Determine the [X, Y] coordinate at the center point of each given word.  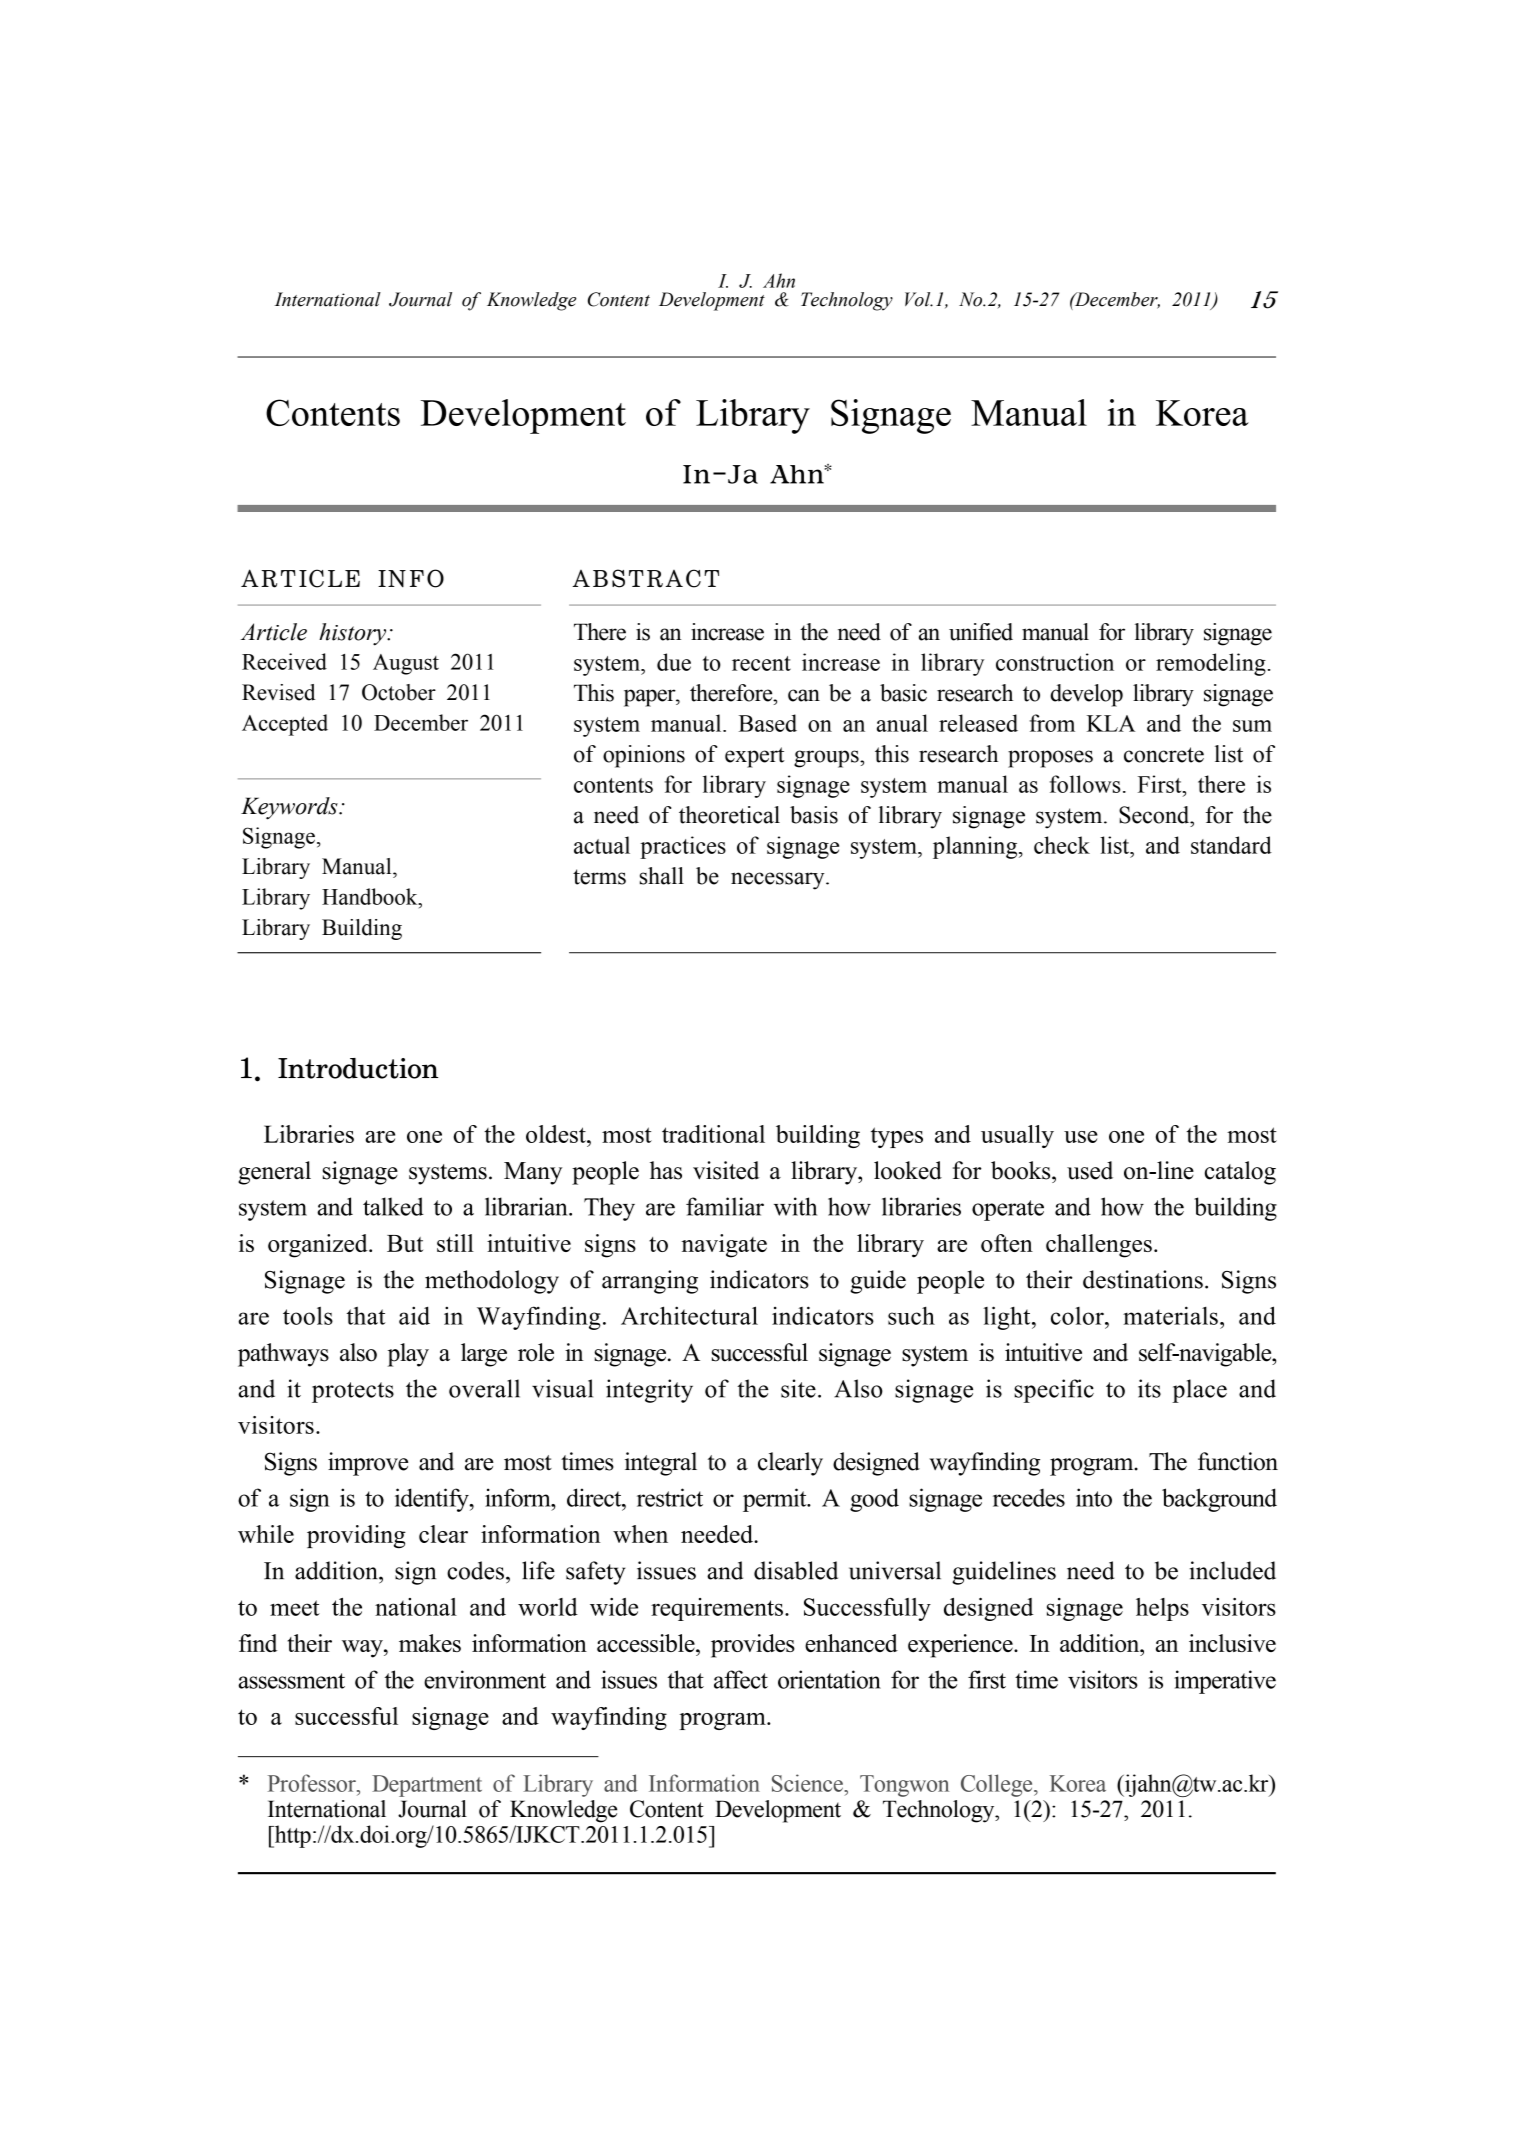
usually [1017, 1136]
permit [776, 1500]
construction [1055, 662]
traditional [713, 1134]
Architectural [689, 1315]
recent [761, 663]
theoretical [729, 815]
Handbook [371, 896]
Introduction [358, 1068]
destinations [1143, 1279]
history [354, 634]
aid [414, 1315]
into [1094, 1497]
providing [356, 1536]
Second [1155, 815]
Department [427, 1786]
